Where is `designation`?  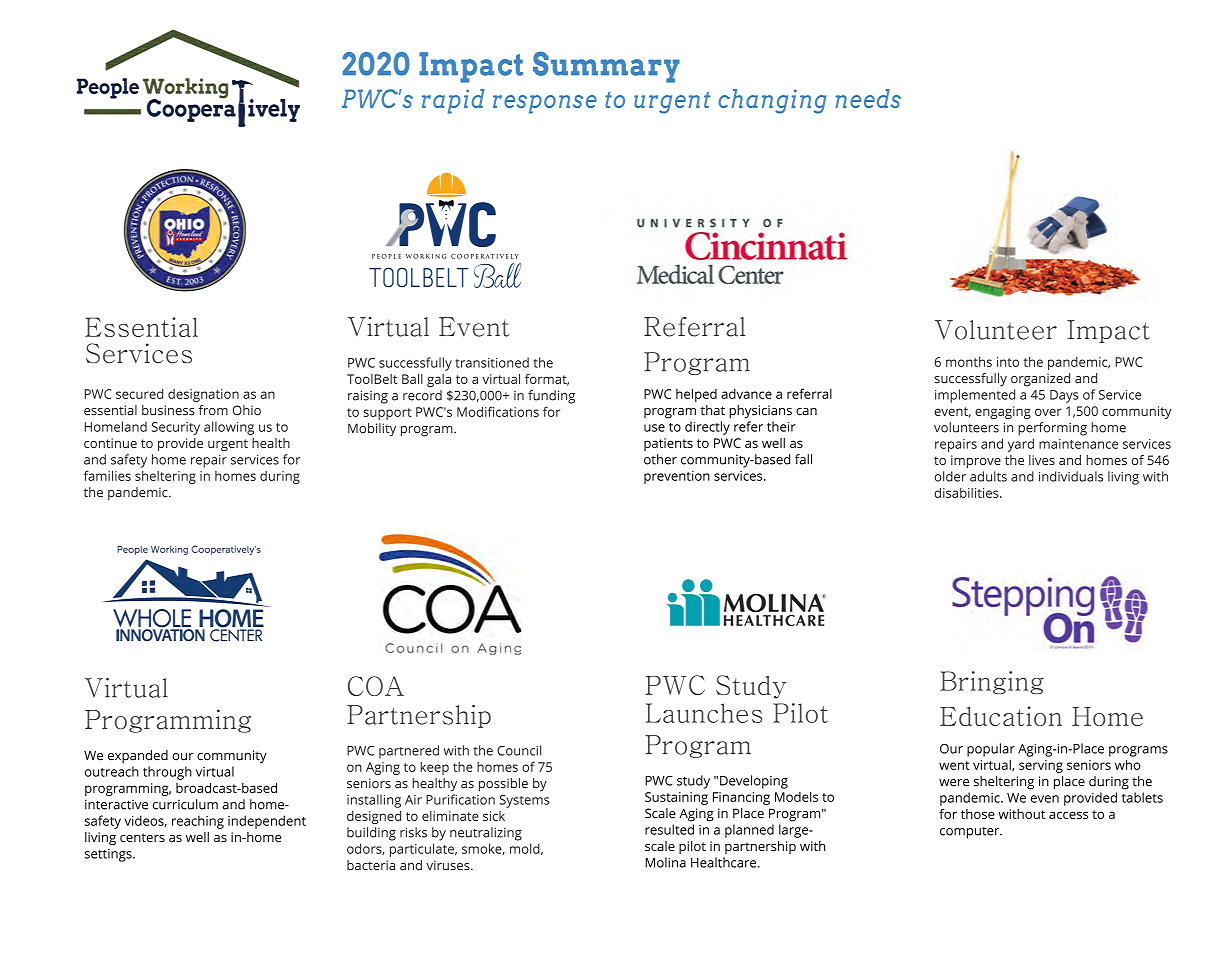 designation is located at coordinates (203, 395).
